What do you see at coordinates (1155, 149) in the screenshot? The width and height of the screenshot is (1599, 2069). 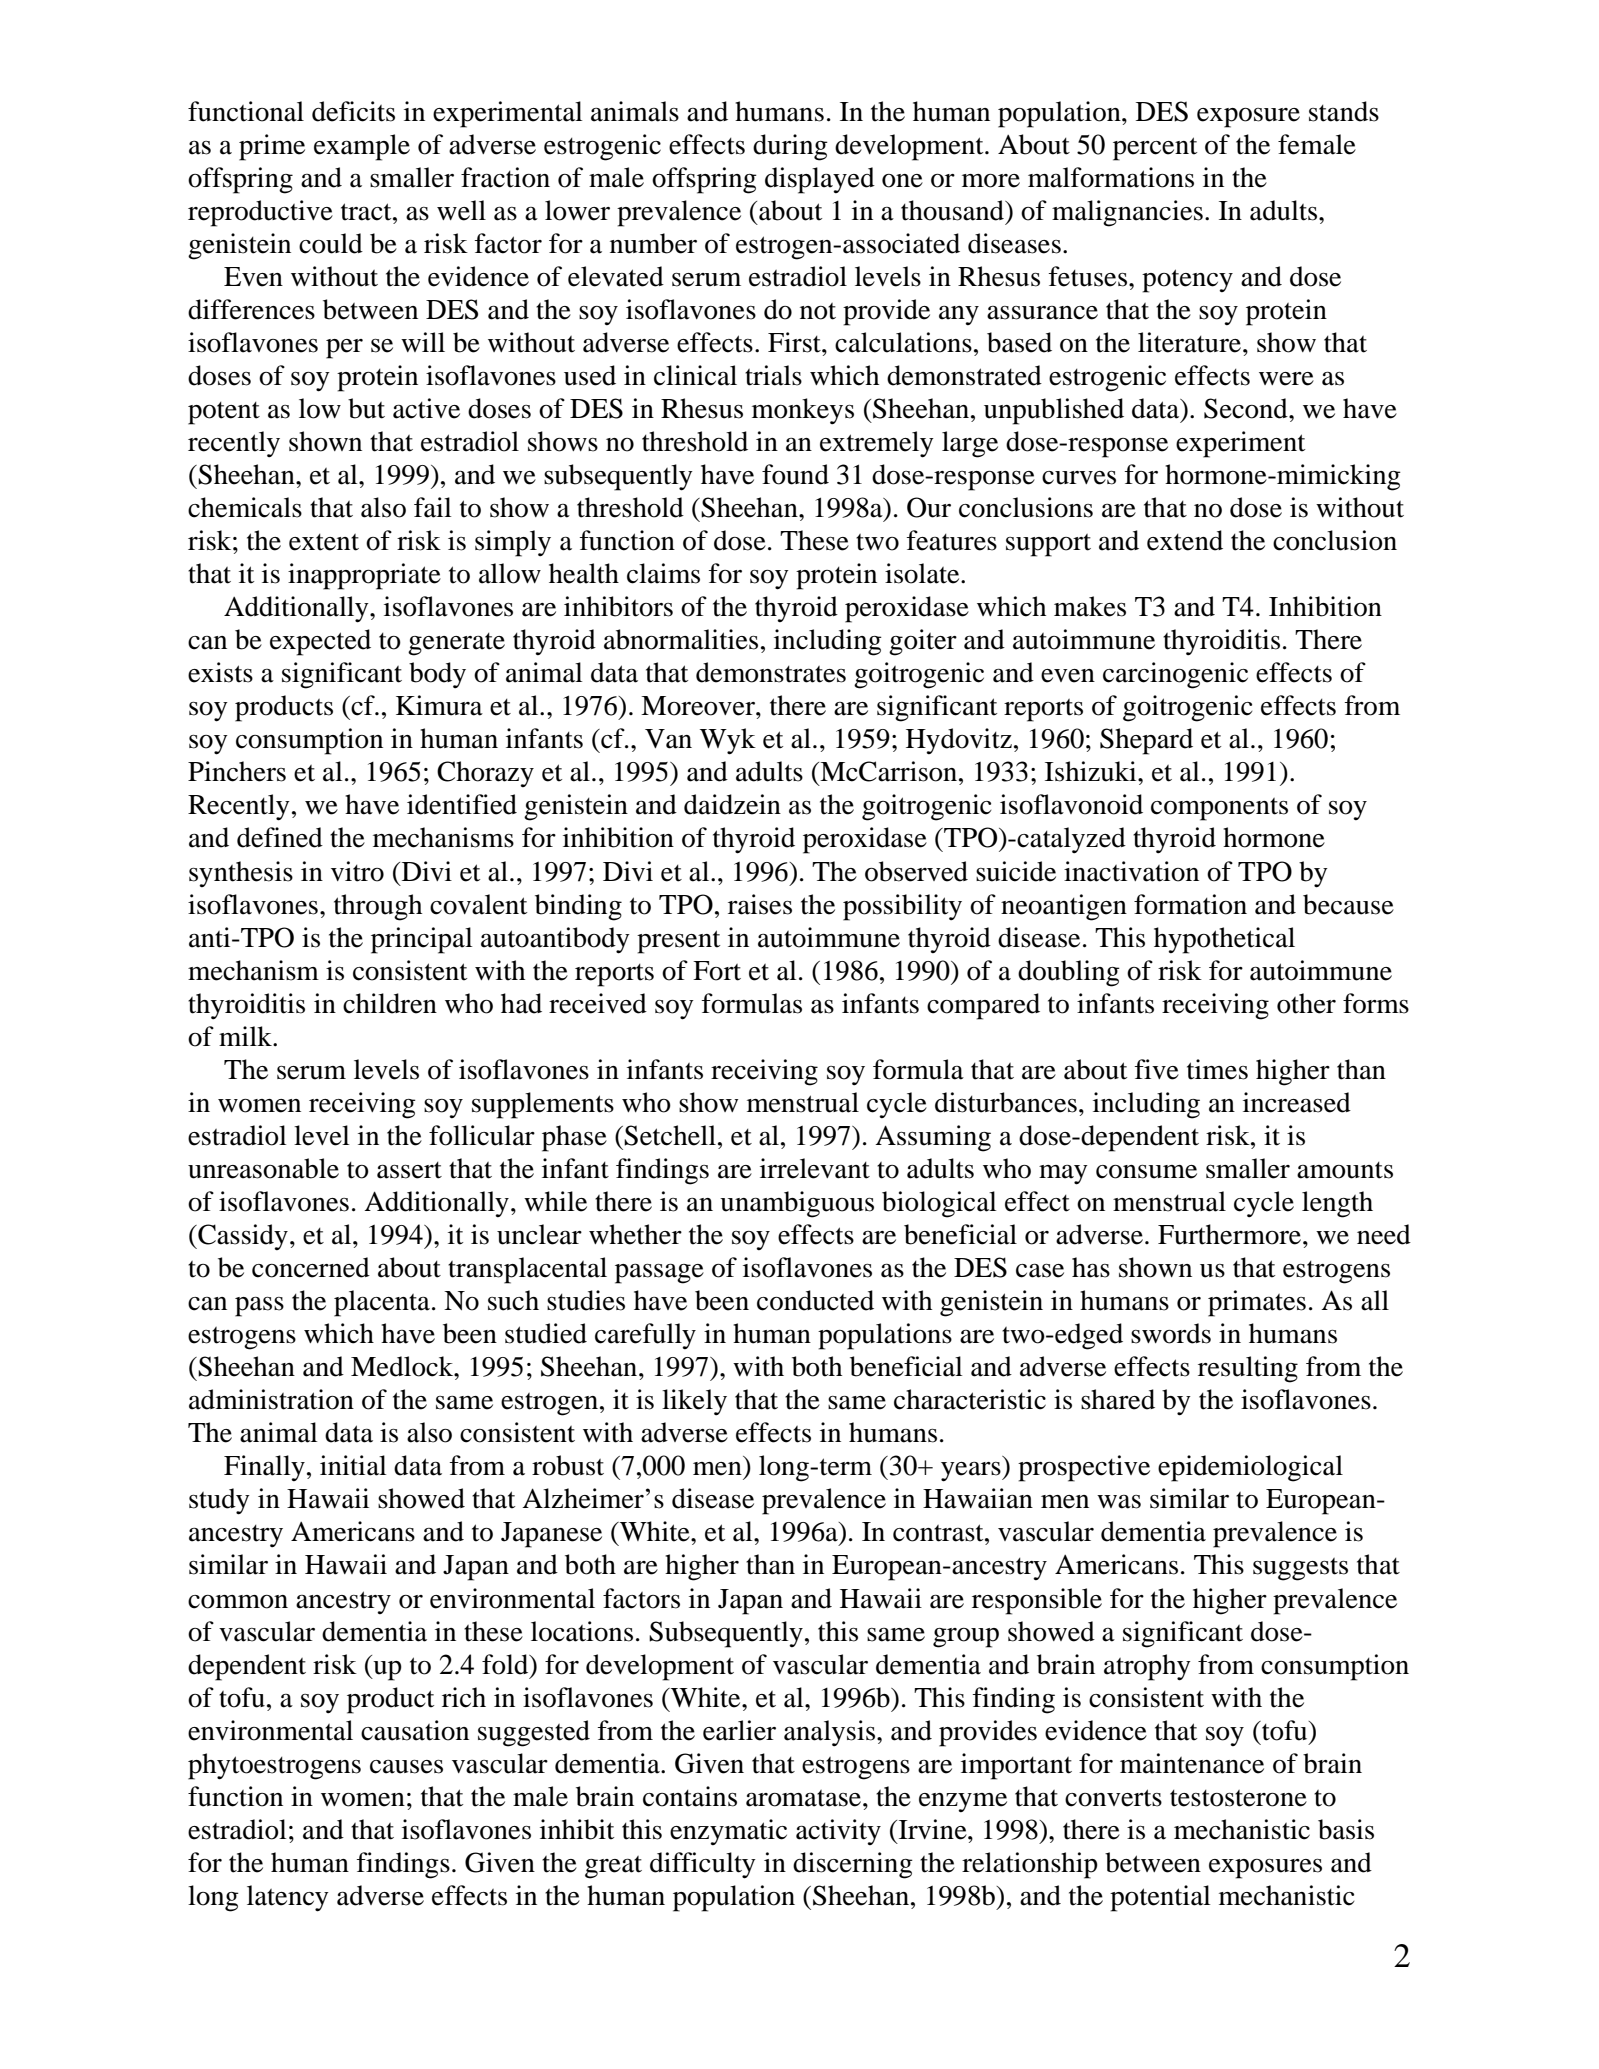 I see `percent` at bounding box center [1155, 149].
